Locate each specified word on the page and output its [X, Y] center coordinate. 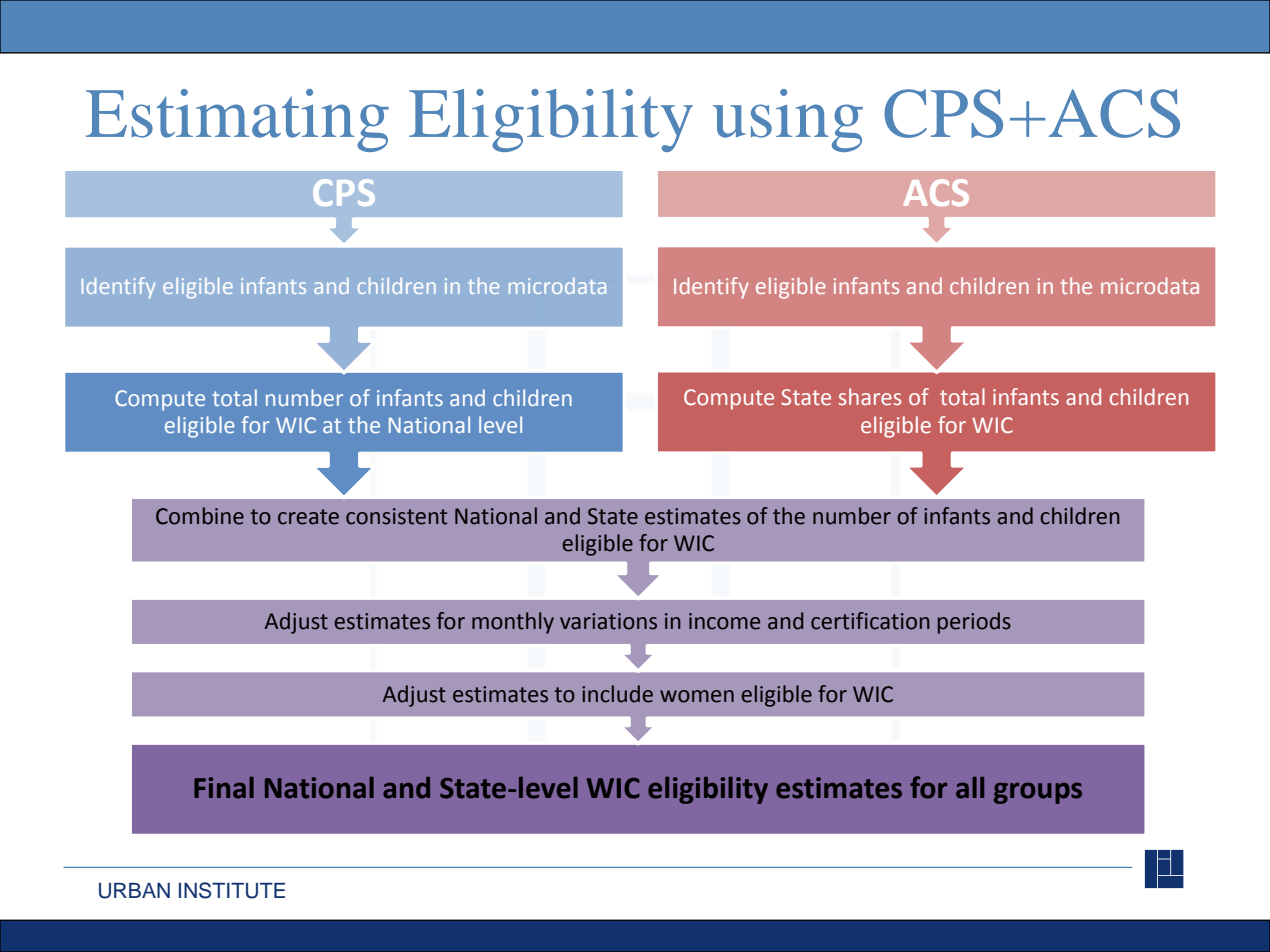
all [970, 788]
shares [870, 396]
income [724, 621]
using [788, 120]
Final [224, 788]
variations [608, 621]
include [617, 694]
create [308, 517]
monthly [513, 623]
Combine [200, 516]
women [697, 696]
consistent [396, 516]
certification [870, 621]
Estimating [237, 120]
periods [974, 623]
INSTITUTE [232, 890]
